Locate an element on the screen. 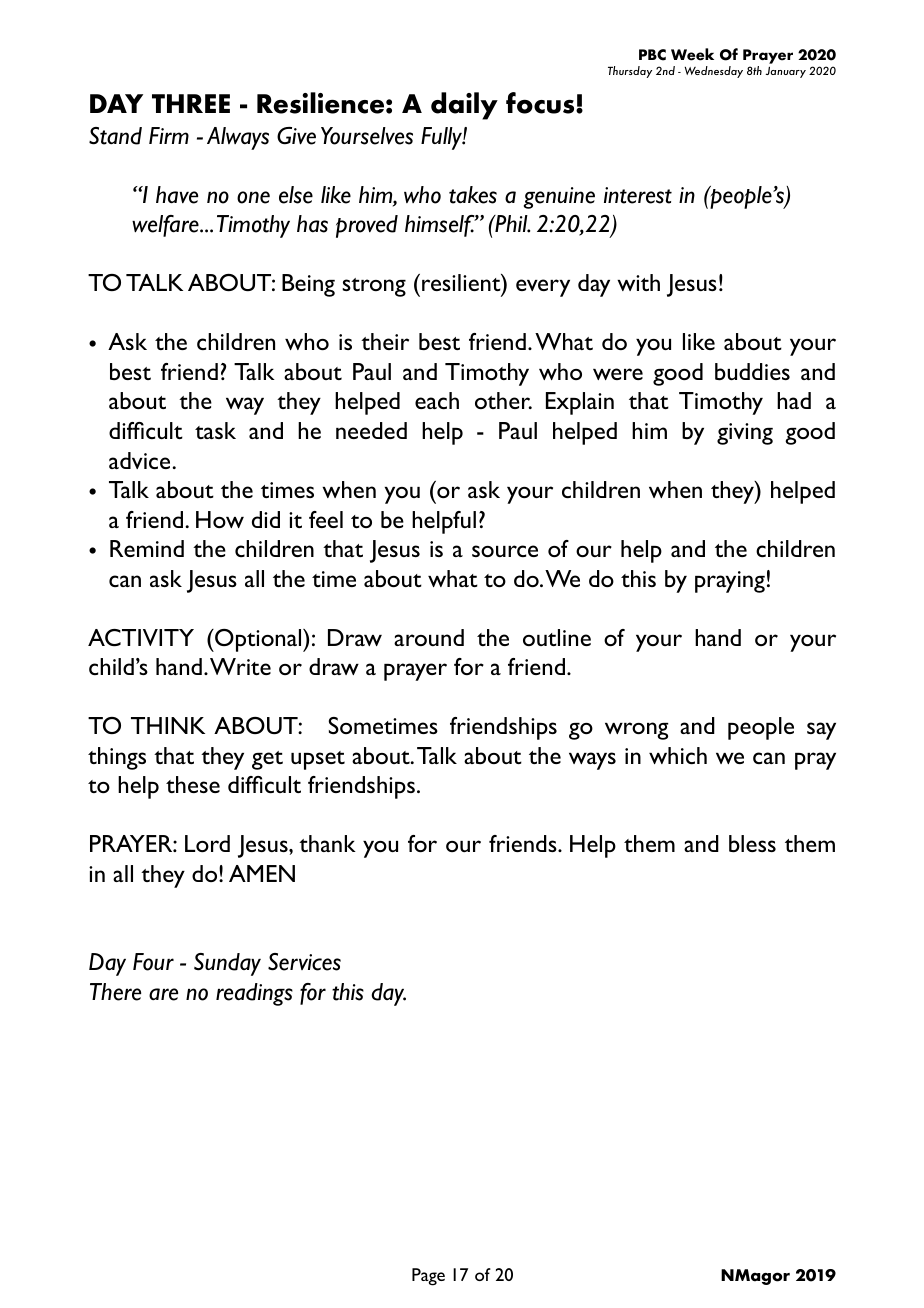  thank is located at coordinates (327, 843).
